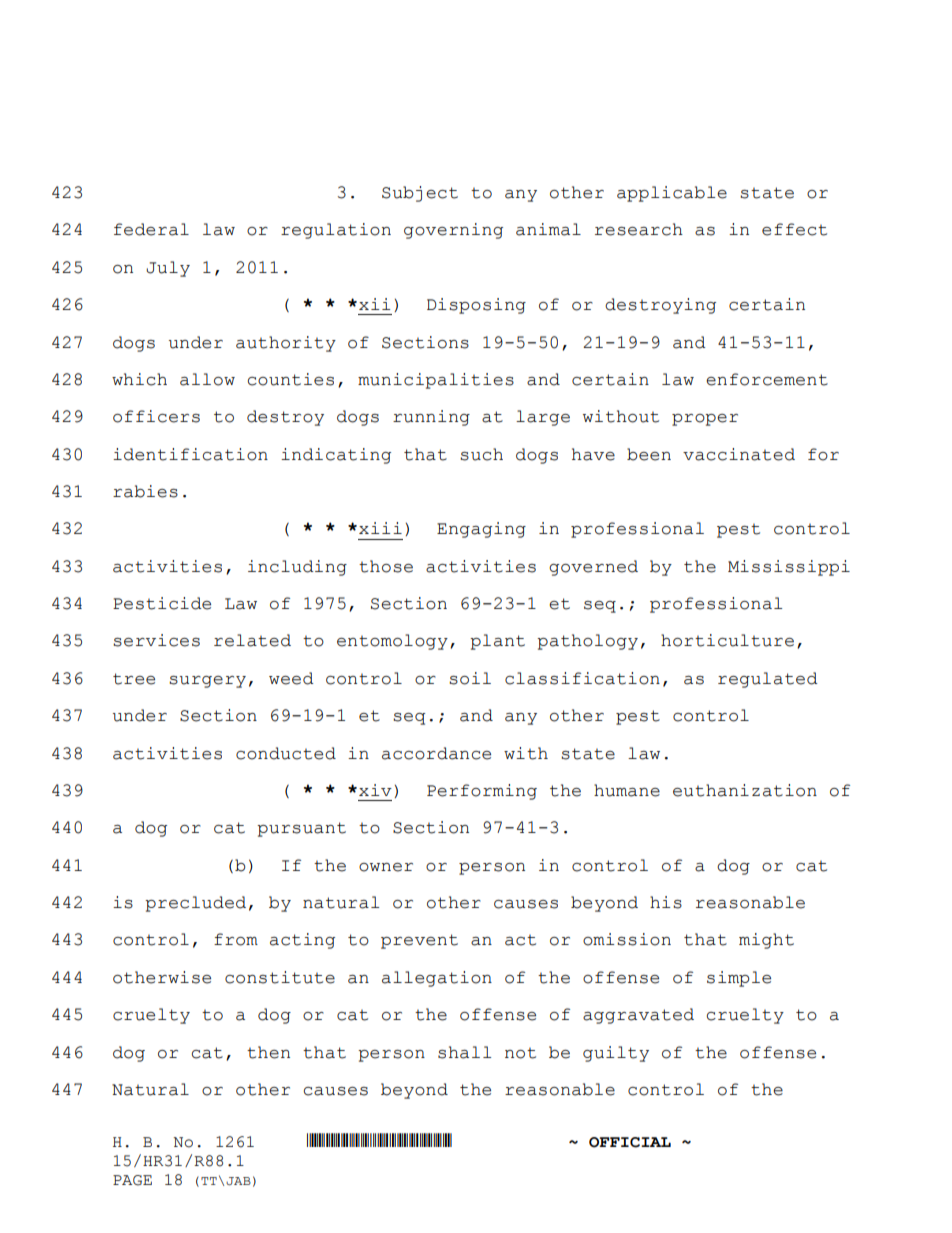  What do you see at coordinates (666, 902) in the screenshot?
I see `his` at bounding box center [666, 902].
